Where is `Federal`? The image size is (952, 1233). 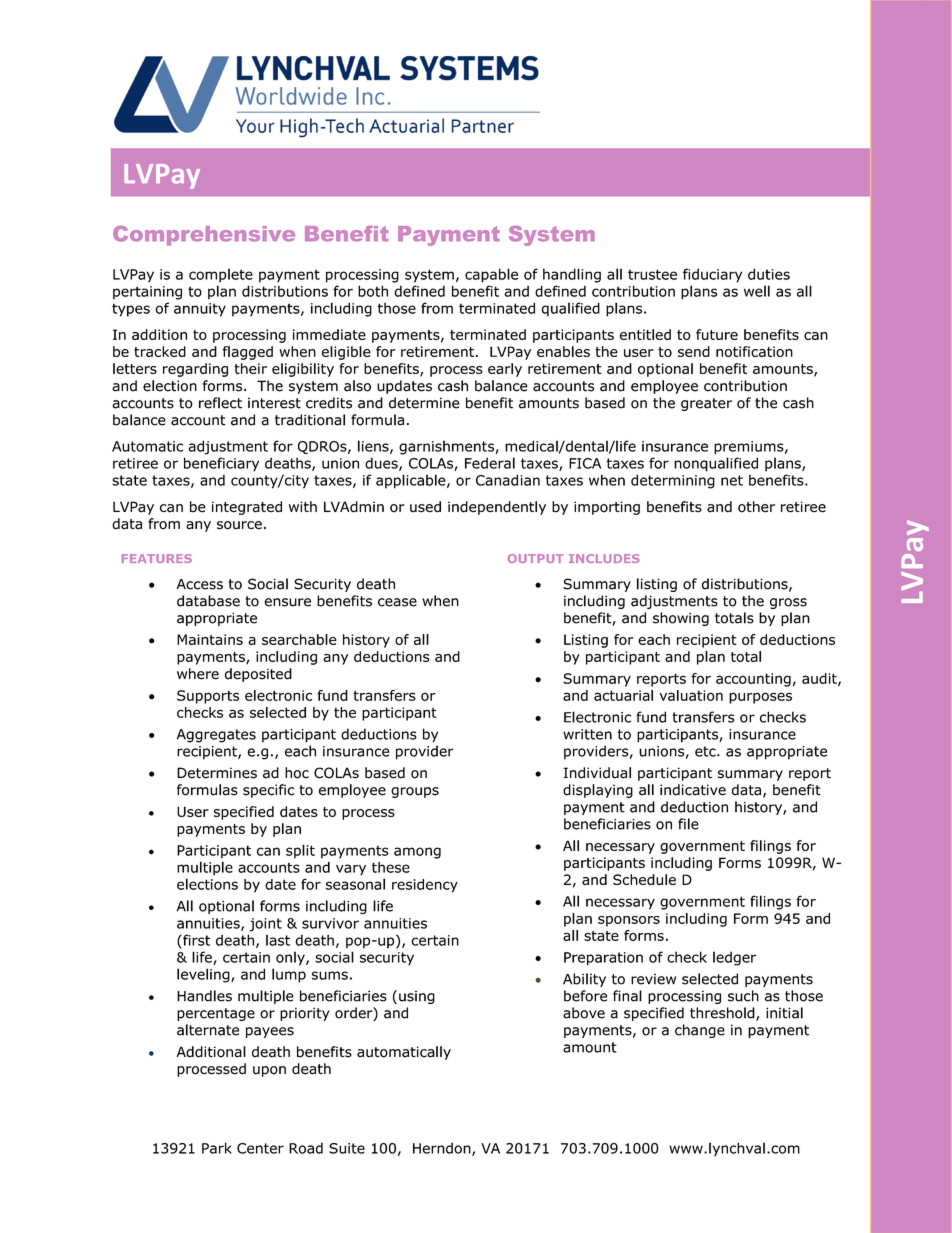
Federal is located at coordinates (490, 463).
